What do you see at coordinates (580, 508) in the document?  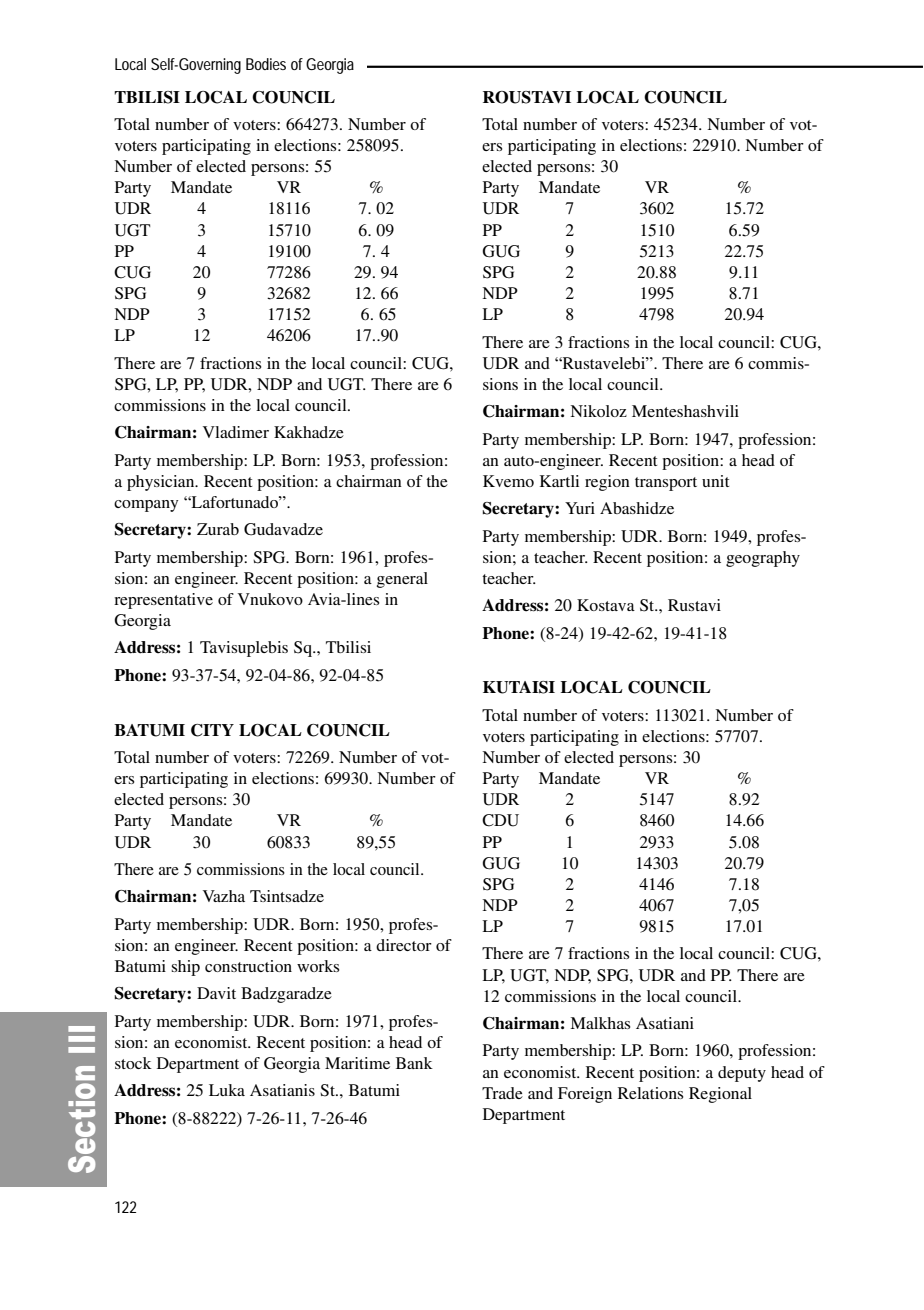 I see `Yuri` at bounding box center [580, 508].
